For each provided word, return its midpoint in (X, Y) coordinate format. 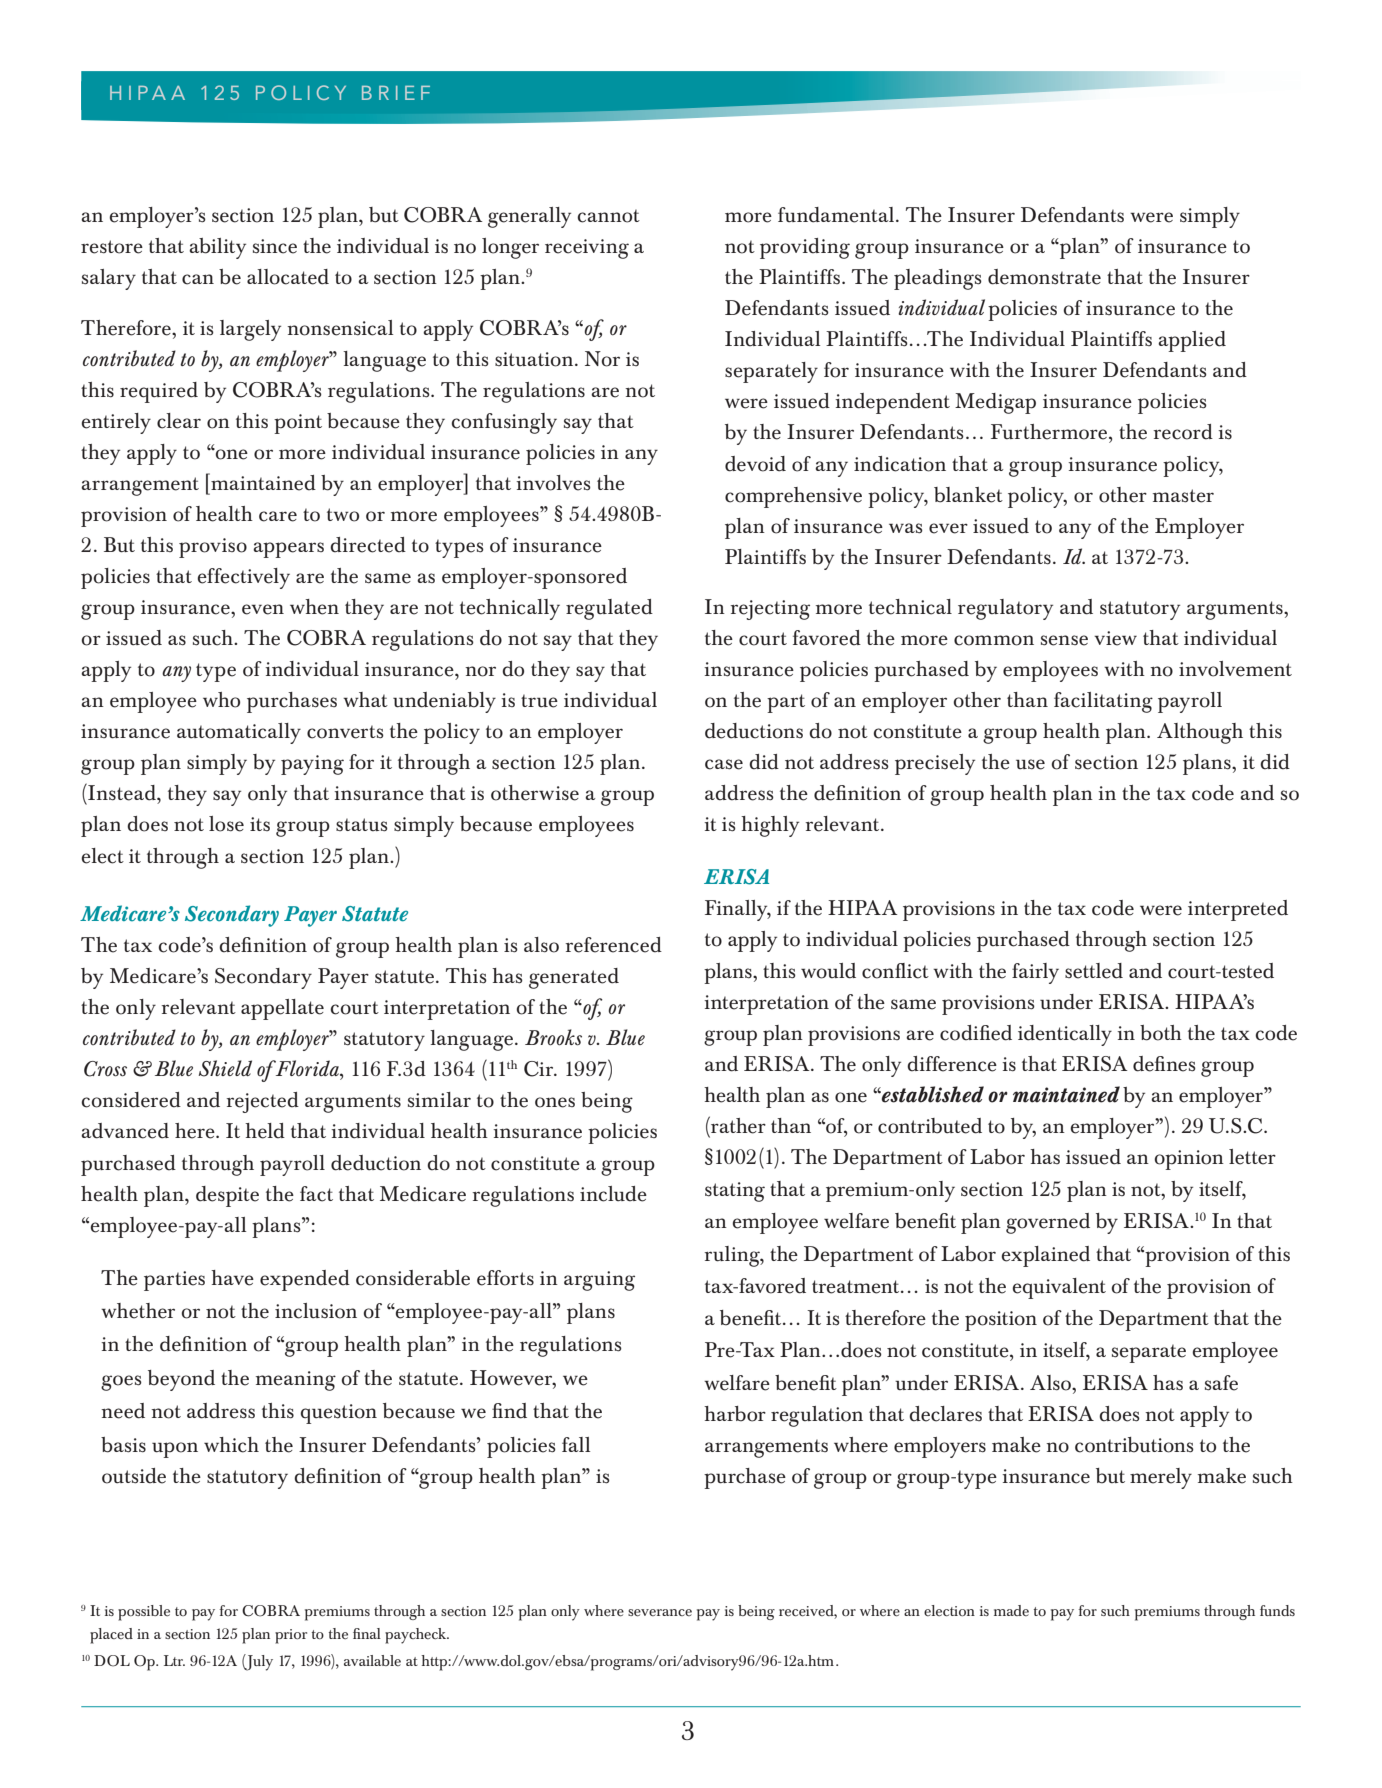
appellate (282, 1009)
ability (217, 248)
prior (291, 1636)
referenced (613, 945)
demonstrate (1044, 277)
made (1011, 1610)
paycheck (417, 1636)
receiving (587, 249)
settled (1094, 971)
